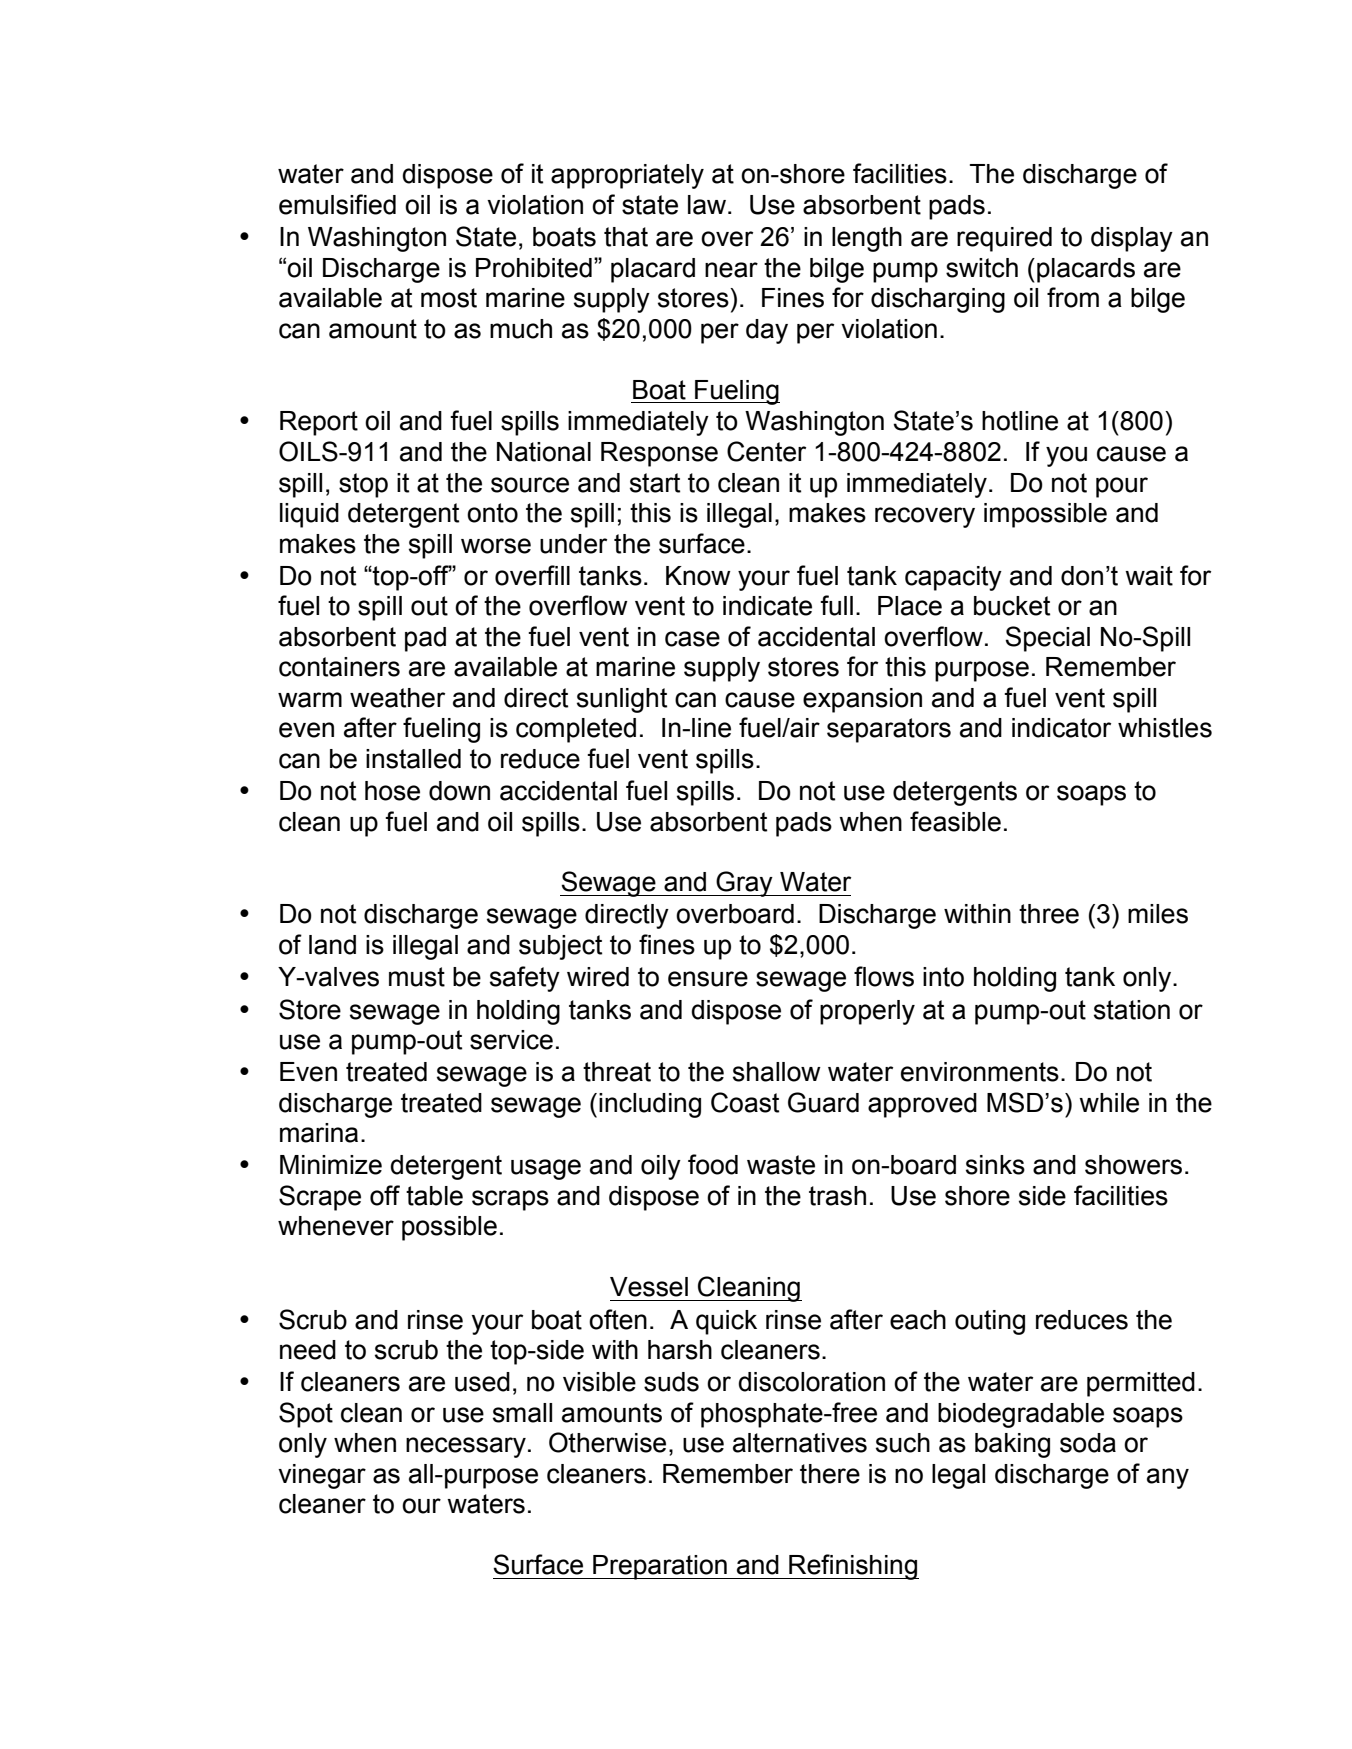  Describe the element at coordinates (744, 884) in the screenshot. I see `Gray` at that location.
